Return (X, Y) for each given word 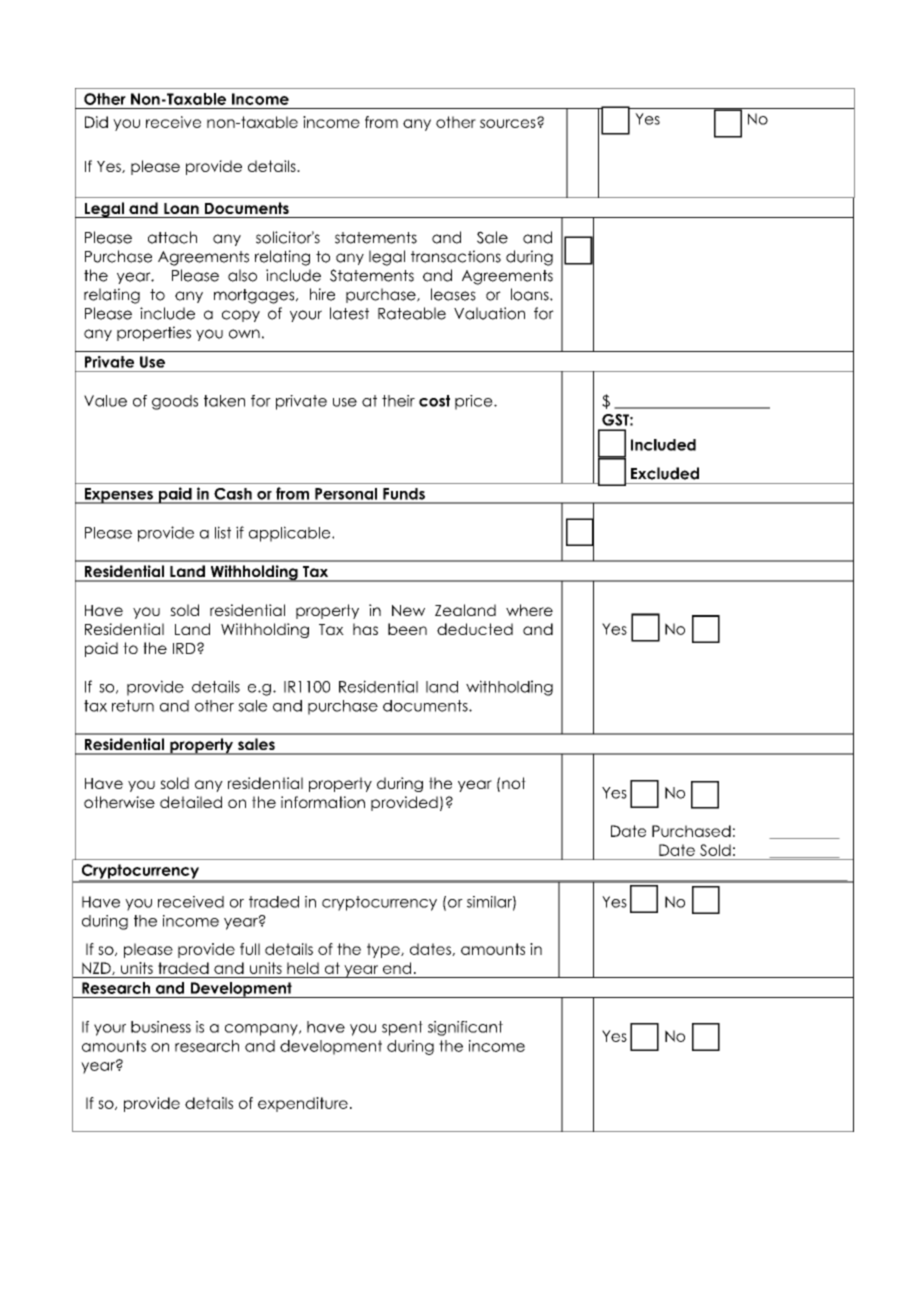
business (161, 1027)
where (529, 610)
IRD (185, 648)
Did (96, 122)
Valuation (489, 313)
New (408, 610)
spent (402, 1028)
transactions (456, 256)
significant (465, 1028)
